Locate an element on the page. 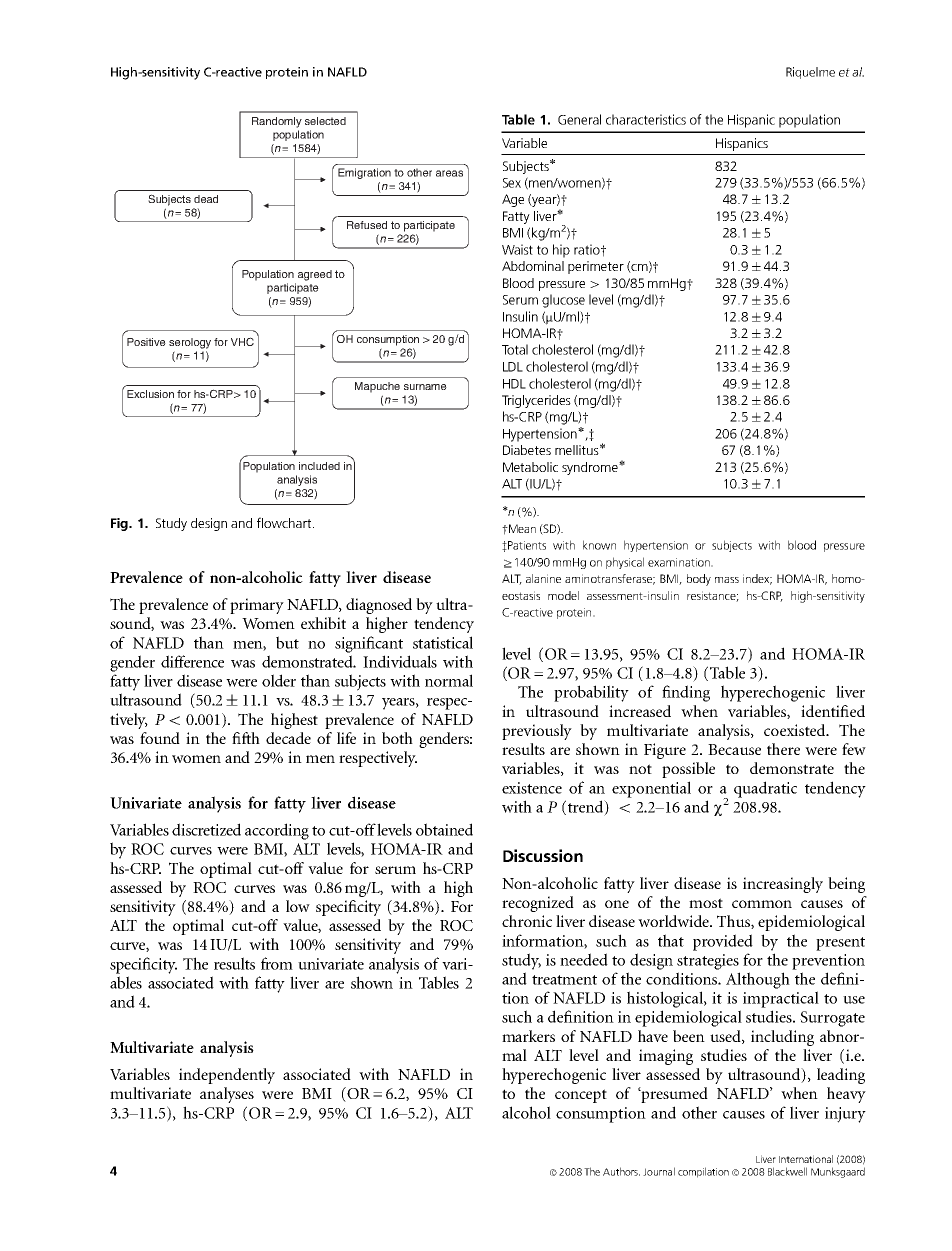 The image size is (952, 1251). dead is located at coordinates (206, 199).
